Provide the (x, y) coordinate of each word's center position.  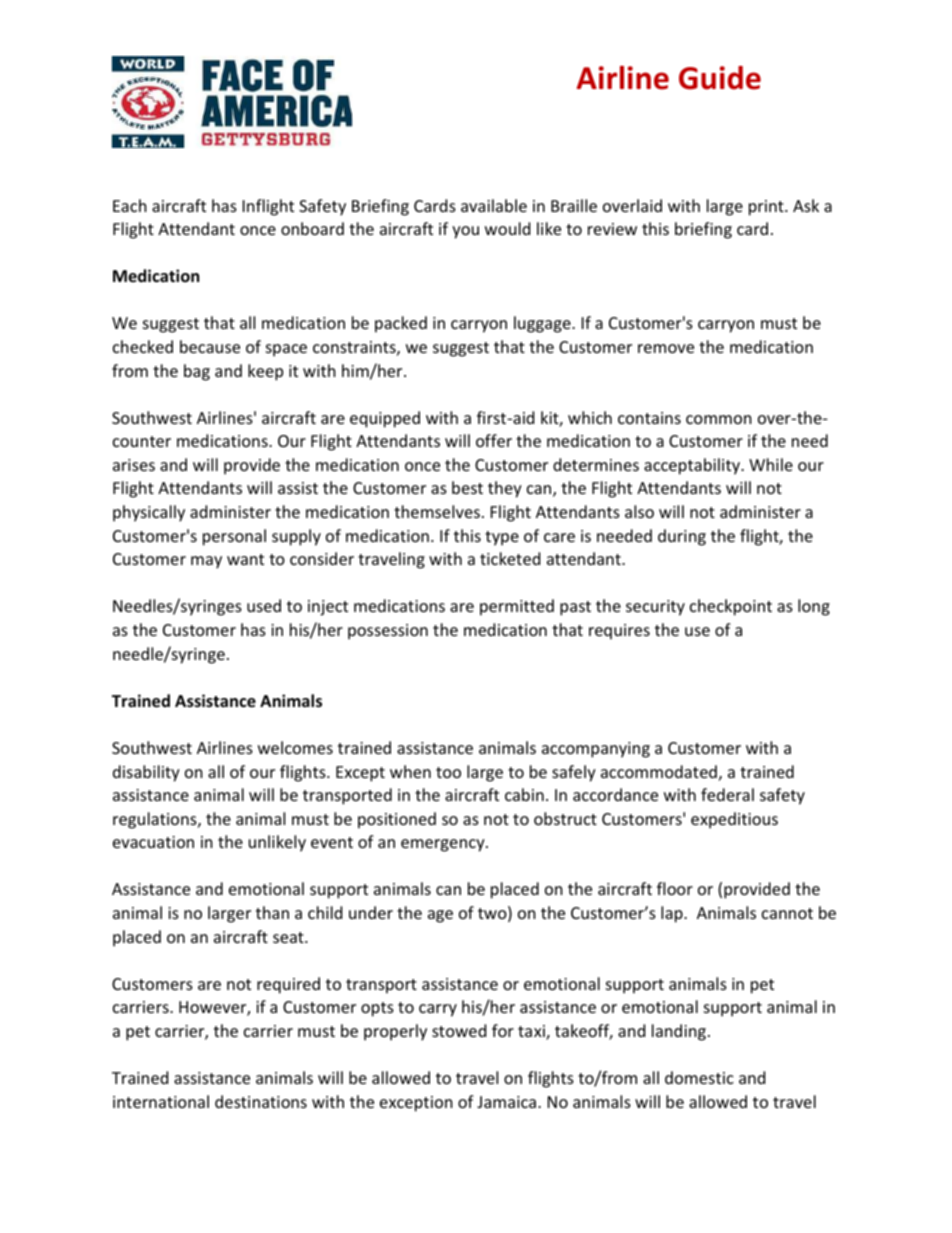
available (494, 205)
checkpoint (731, 607)
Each (130, 205)
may (206, 562)
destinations (261, 1101)
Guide (720, 78)
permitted (517, 607)
